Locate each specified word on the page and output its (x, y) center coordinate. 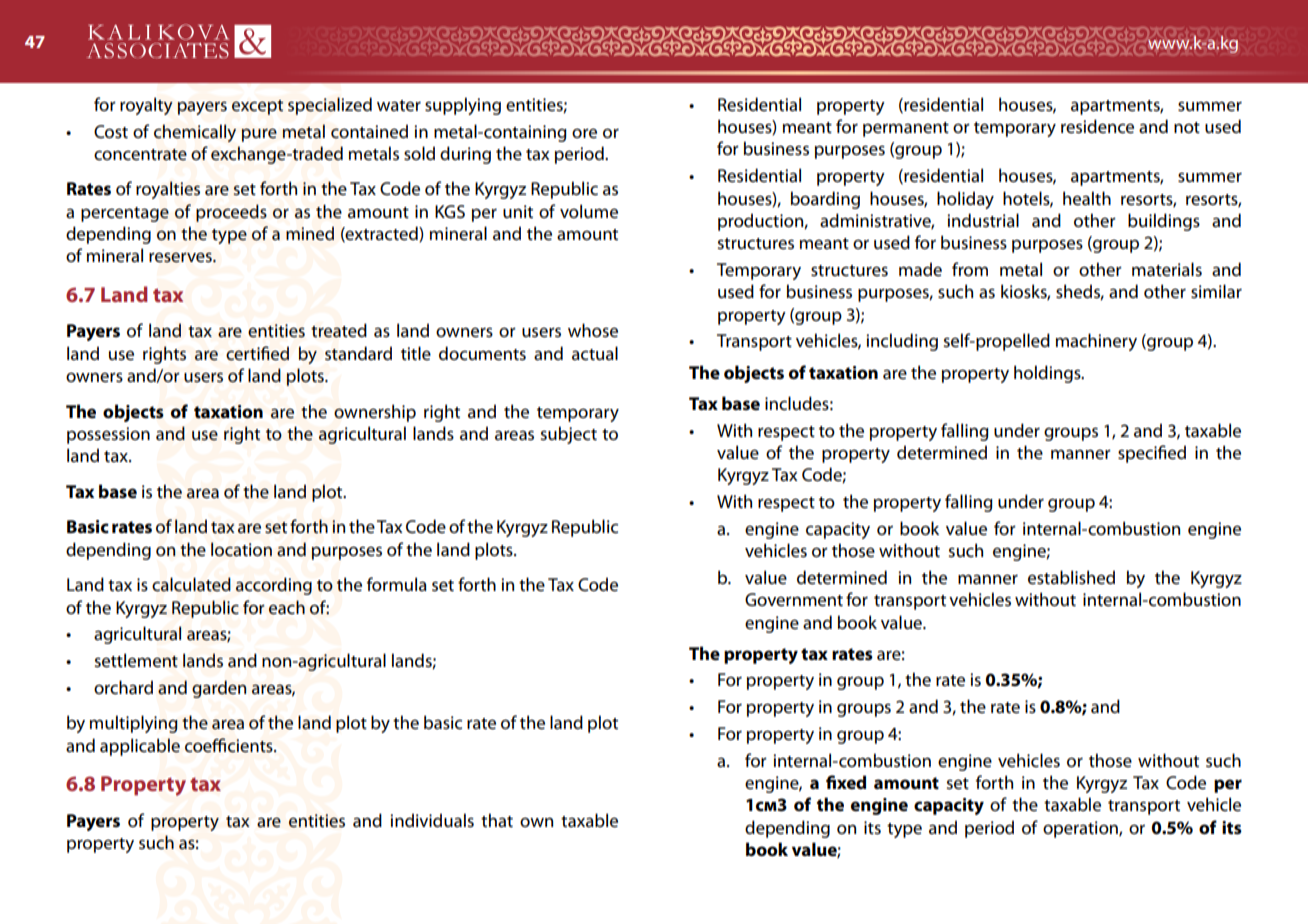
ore (584, 133)
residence (1097, 126)
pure (259, 135)
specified (1152, 454)
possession (108, 435)
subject (568, 435)
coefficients (230, 745)
